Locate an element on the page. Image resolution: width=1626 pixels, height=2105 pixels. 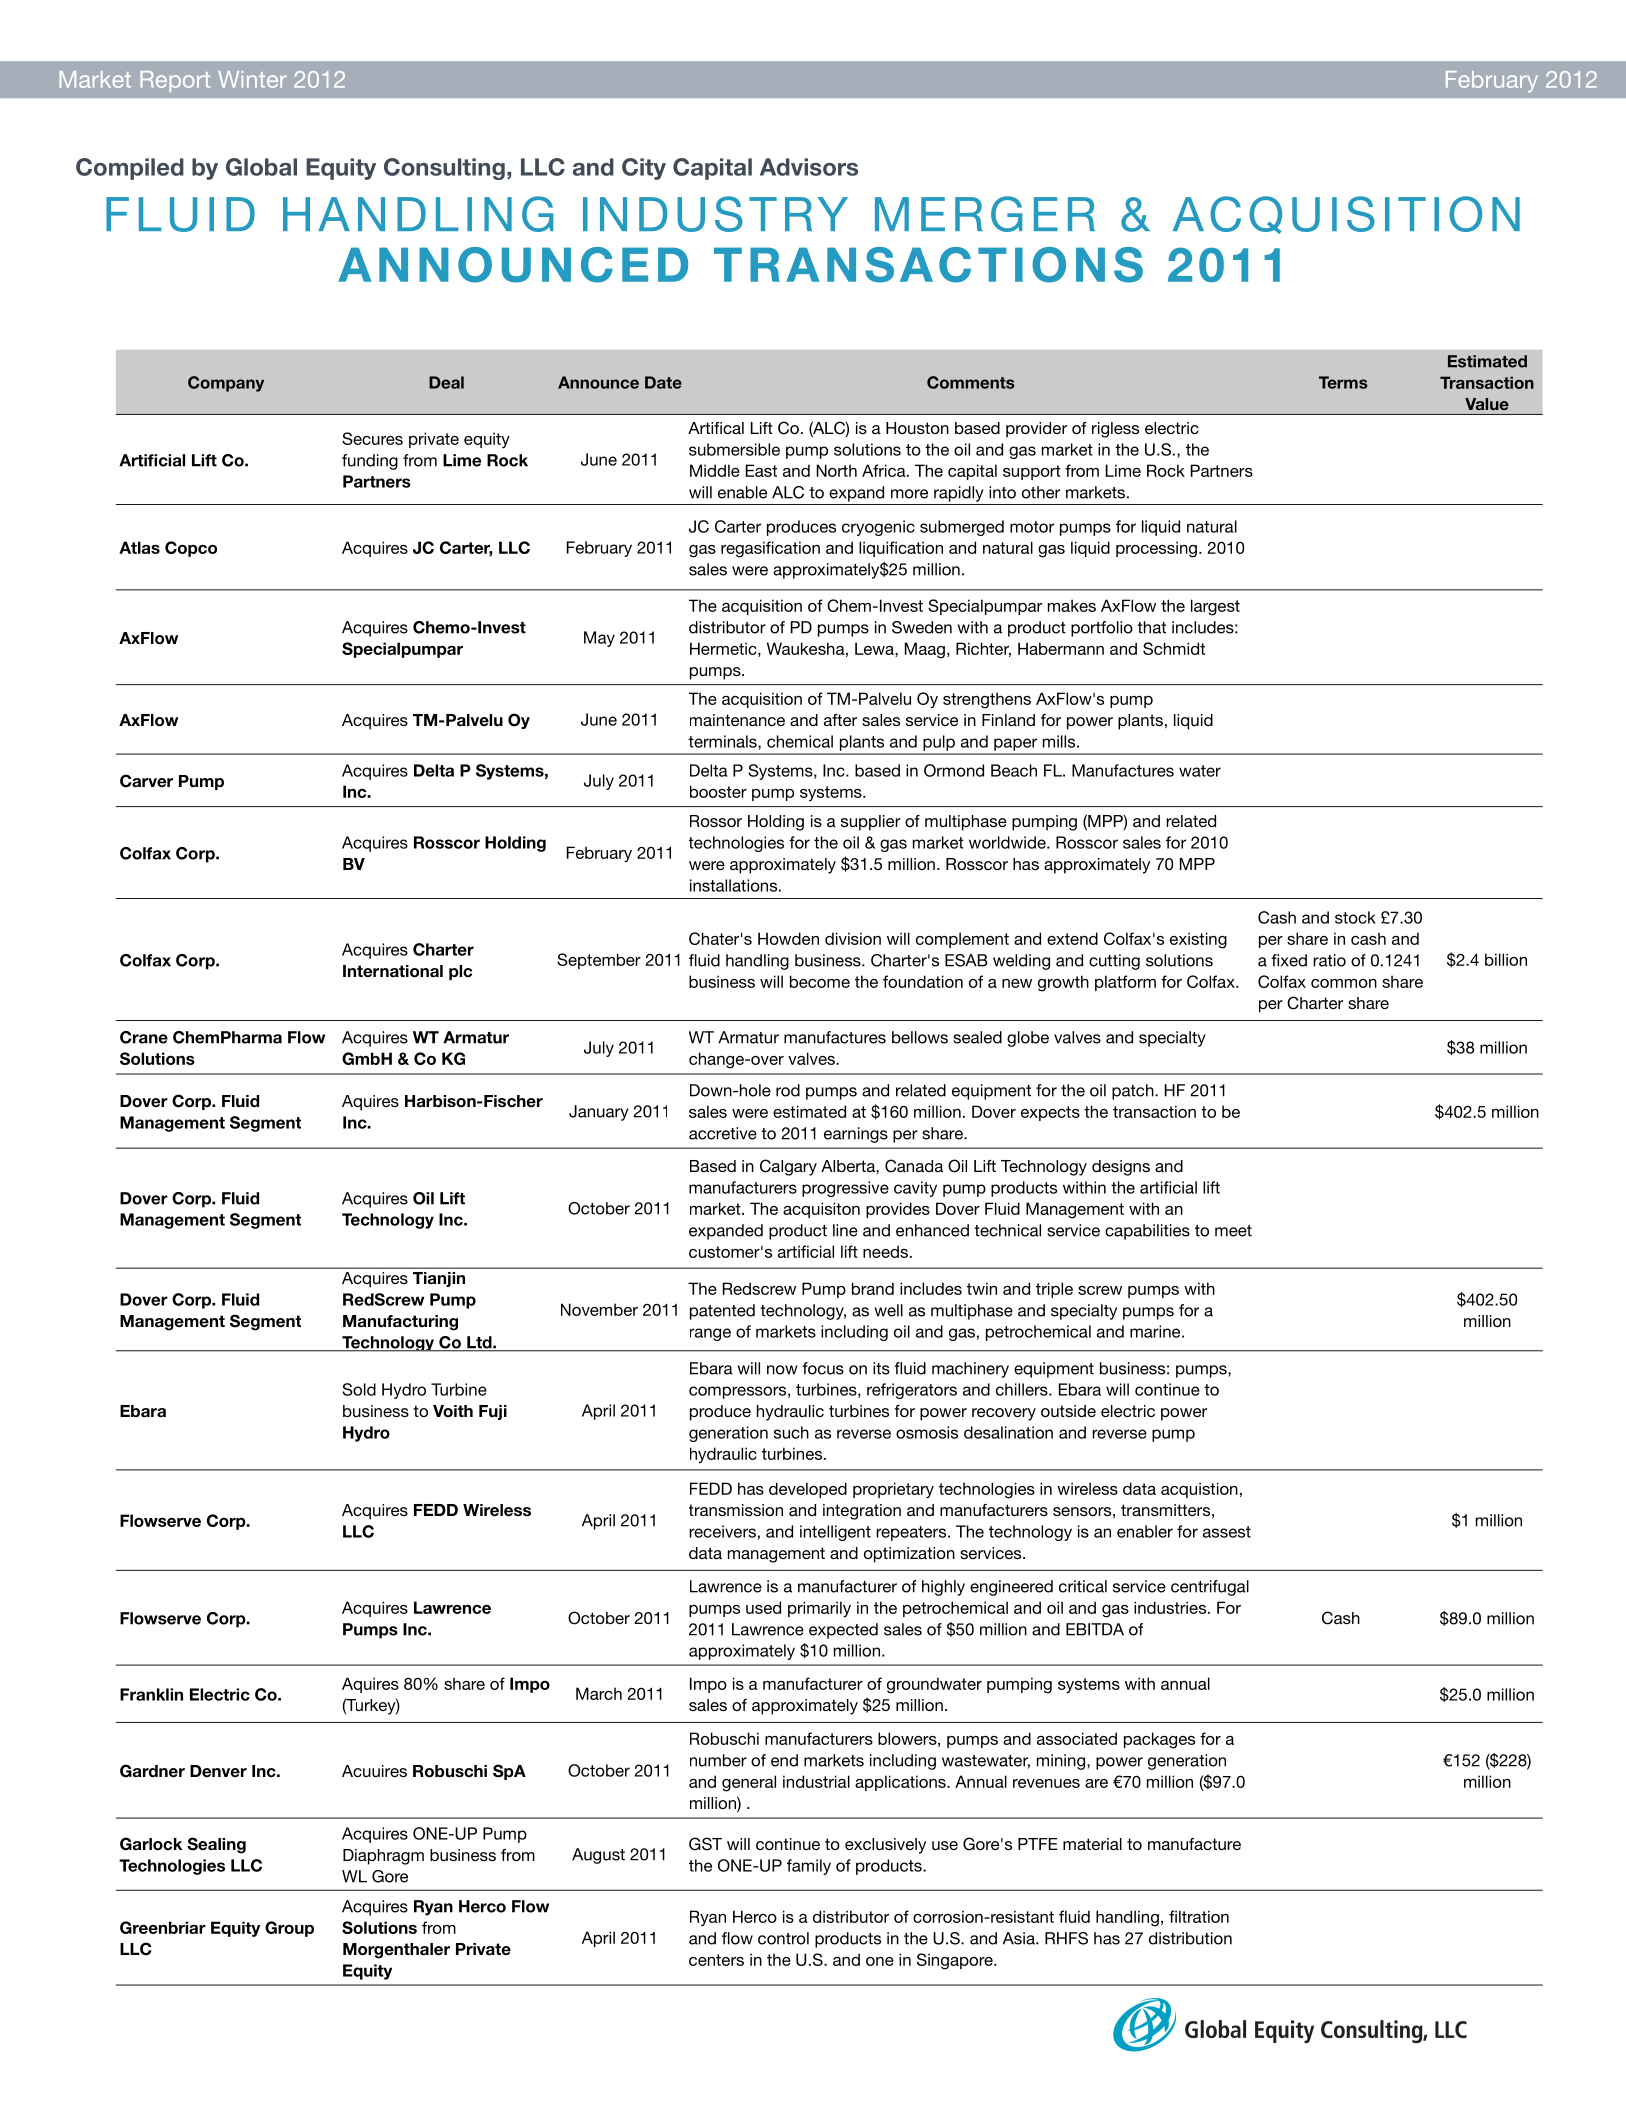
developed is located at coordinates (808, 1490).
